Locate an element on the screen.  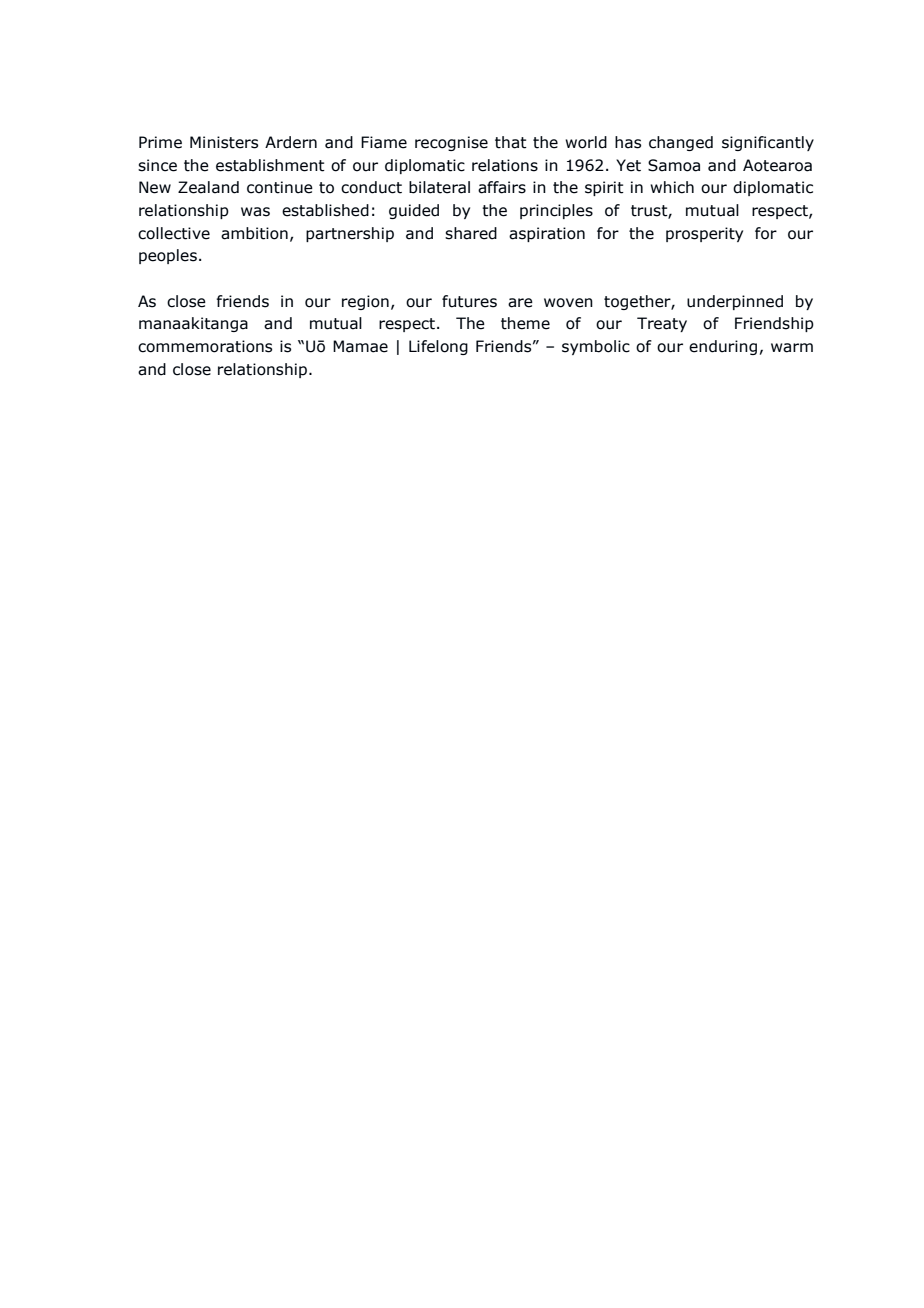
prosperity is located at coordinates (704, 234).
